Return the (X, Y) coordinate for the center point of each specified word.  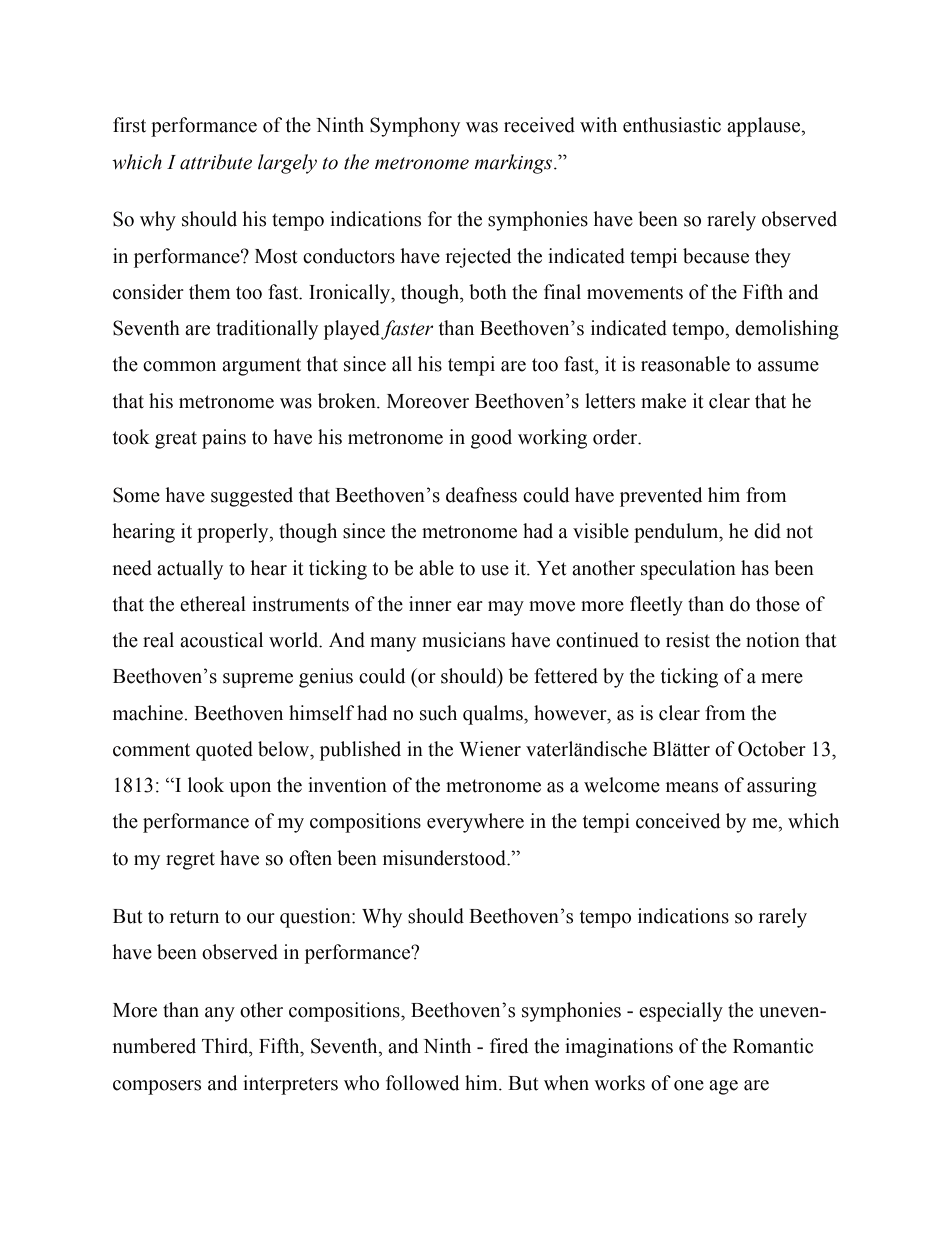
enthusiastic (672, 125)
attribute (216, 162)
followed (422, 1083)
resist (688, 640)
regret (190, 861)
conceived (678, 821)
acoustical (221, 640)
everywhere (475, 823)
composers (157, 1087)
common (179, 366)
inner (430, 604)
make (663, 401)
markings (514, 164)
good (491, 439)
